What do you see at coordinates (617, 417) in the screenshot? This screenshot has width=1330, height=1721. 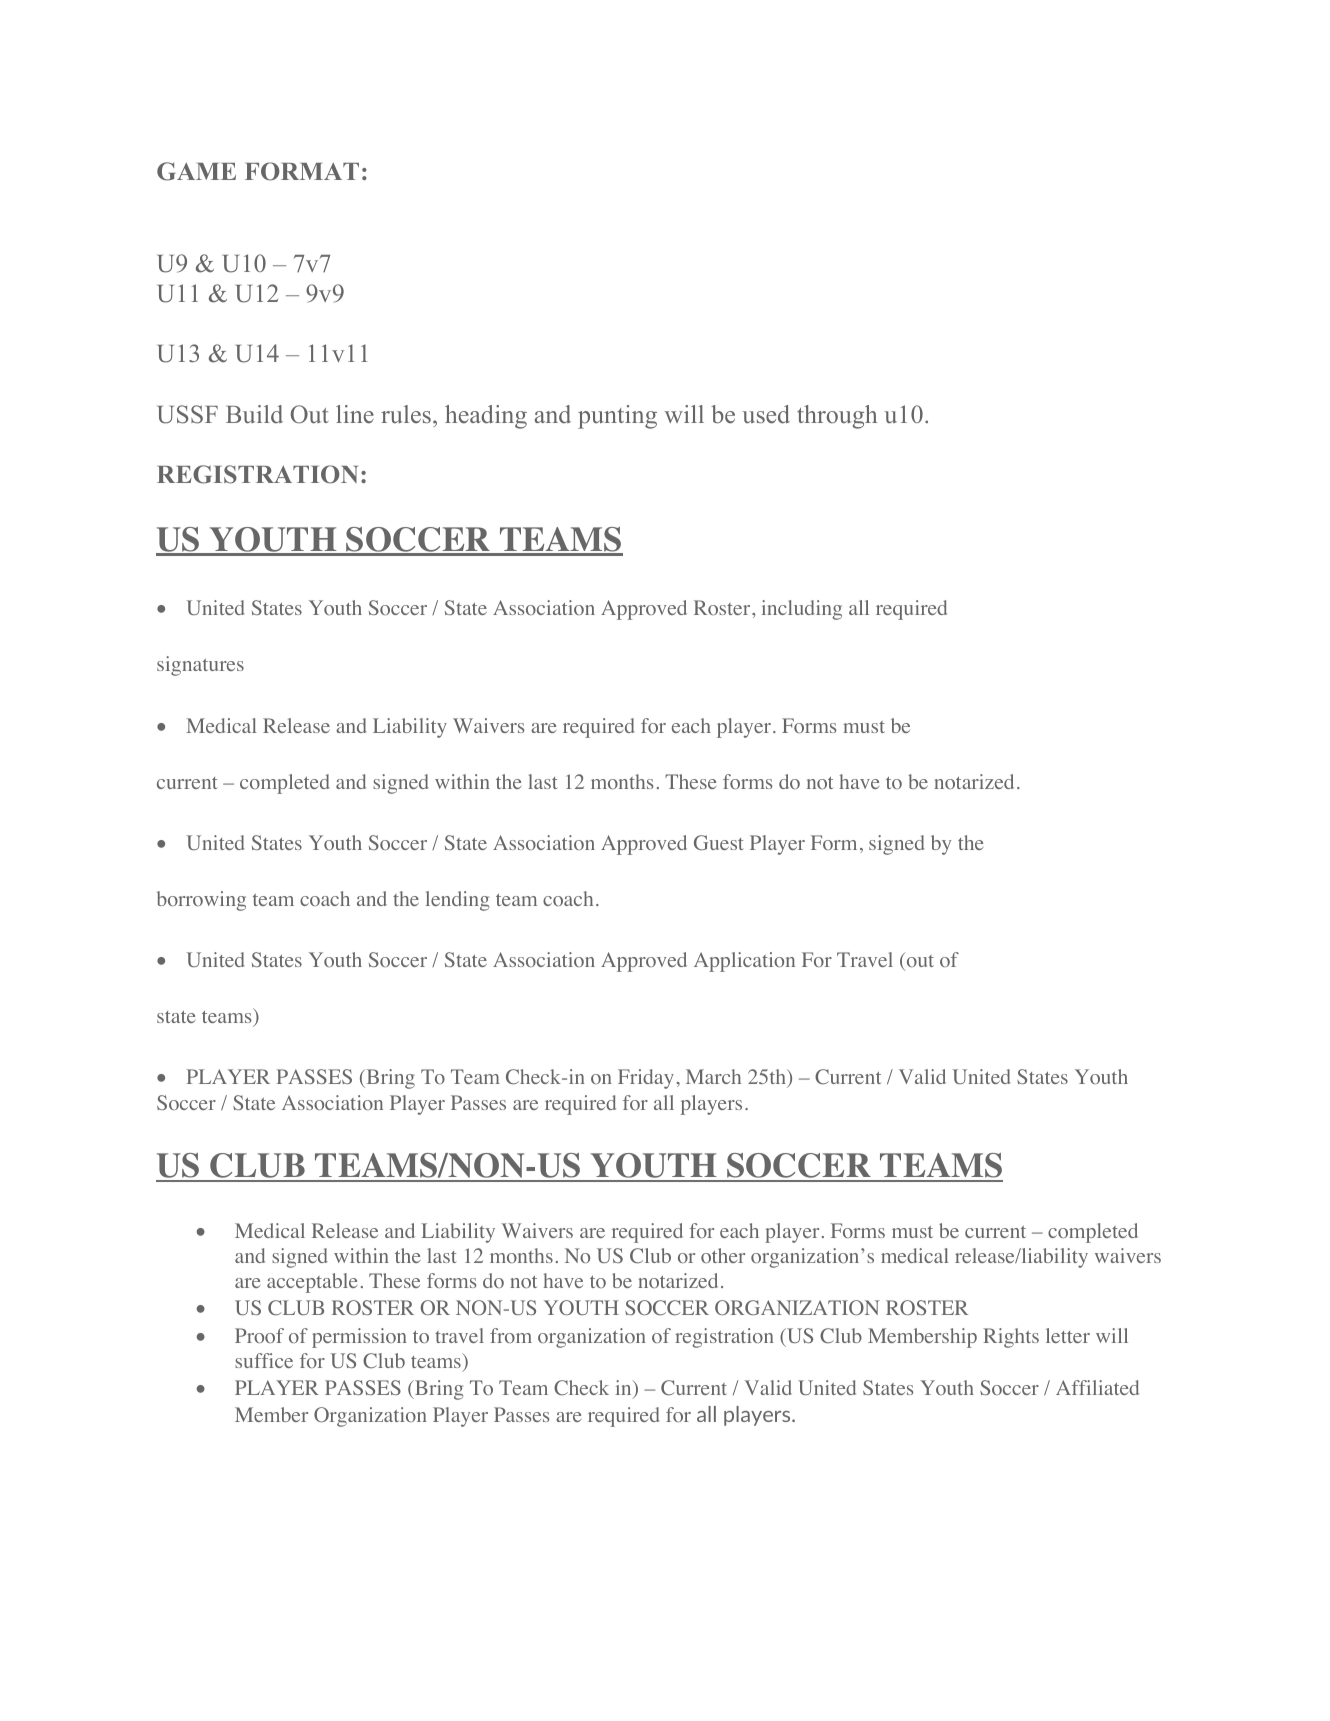 I see `punting` at bounding box center [617, 417].
